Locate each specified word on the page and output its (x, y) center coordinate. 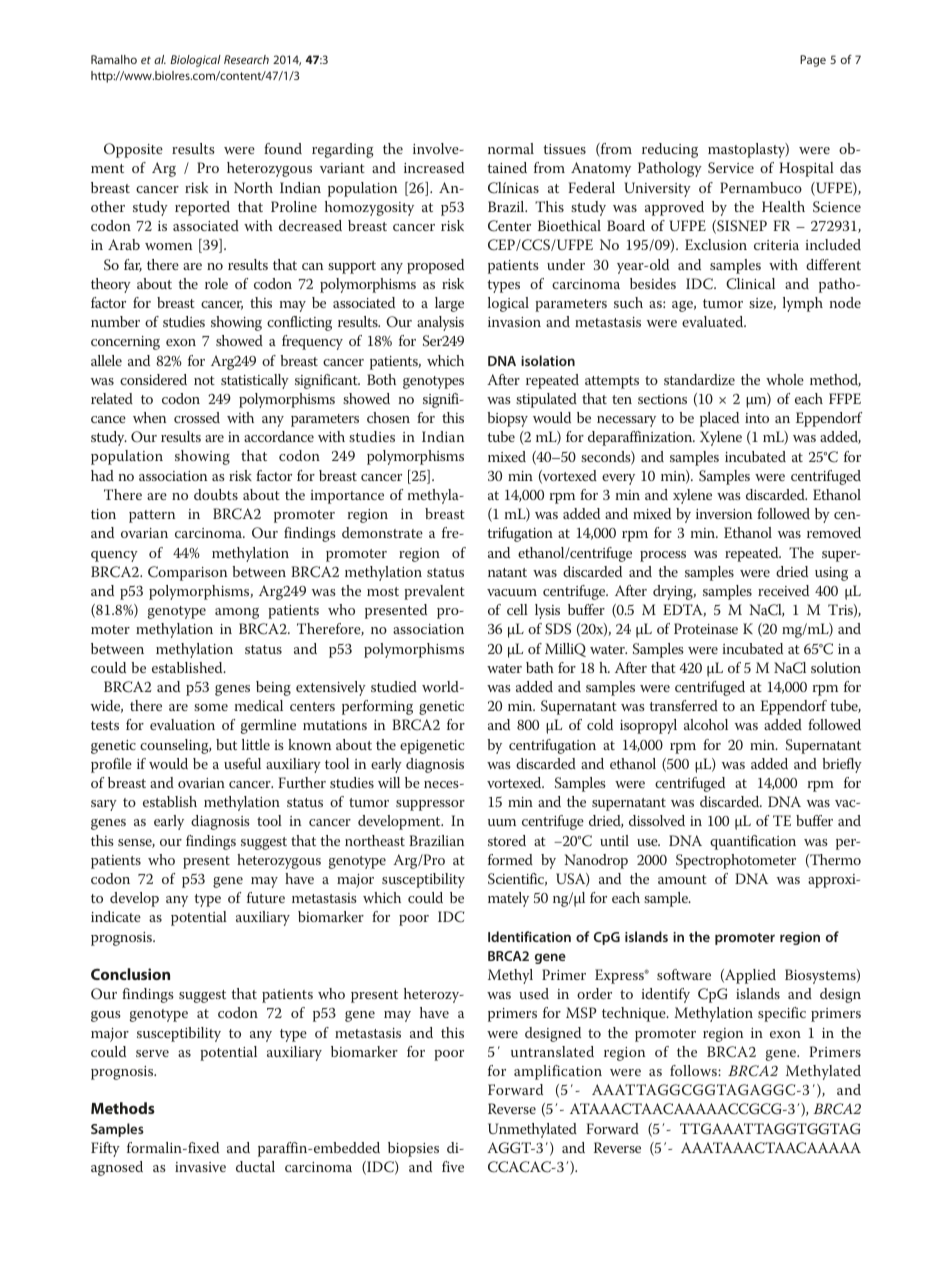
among (237, 613)
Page (813, 61)
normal (511, 148)
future (266, 897)
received (783, 590)
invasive (200, 1167)
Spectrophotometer (736, 861)
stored (507, 840)
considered (153, 379)
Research (246, 59)
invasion (514, 322)
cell (517, 609)
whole (785, 379)
